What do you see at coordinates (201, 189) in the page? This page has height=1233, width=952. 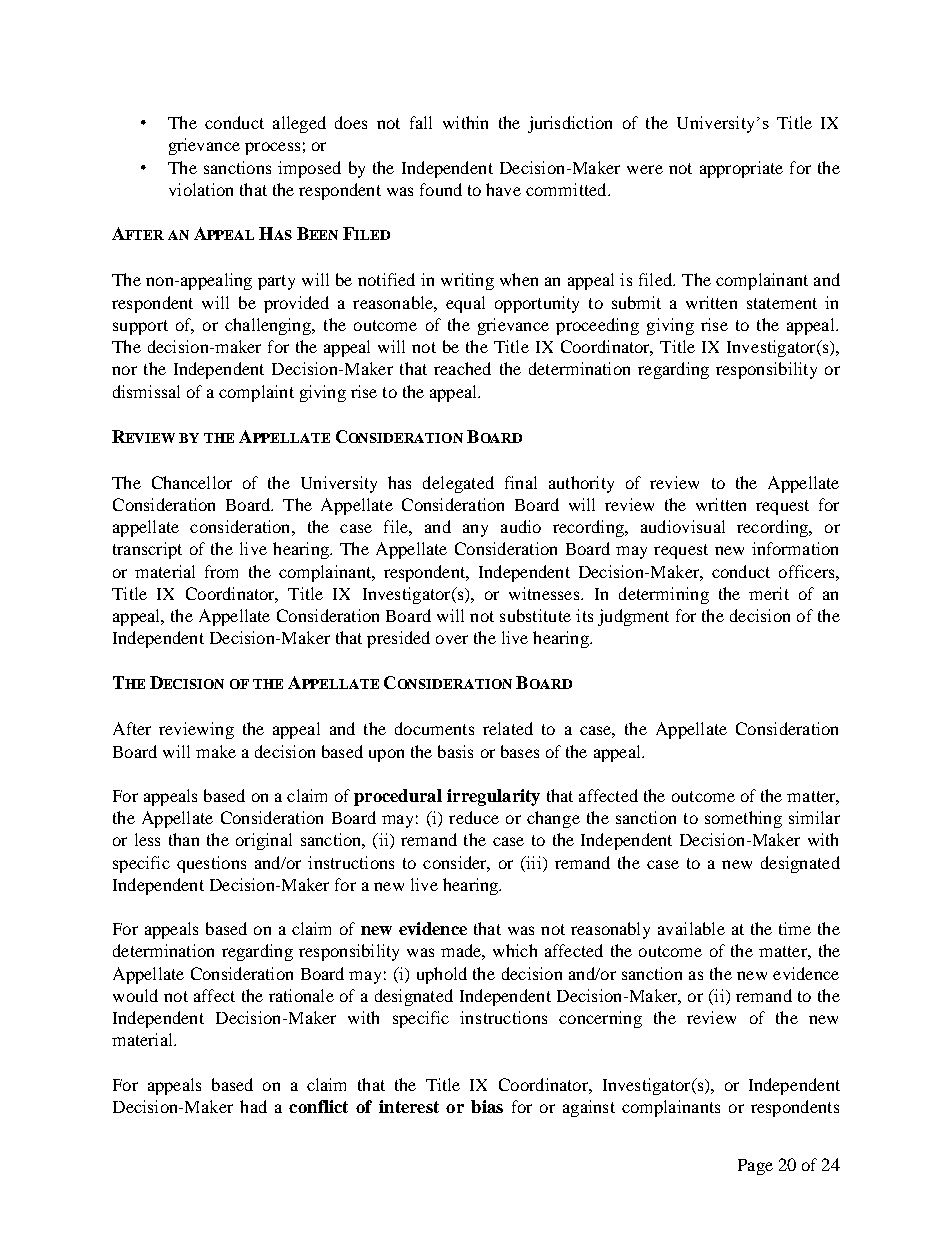 I see `violation` at bounding box center [201, 189].
